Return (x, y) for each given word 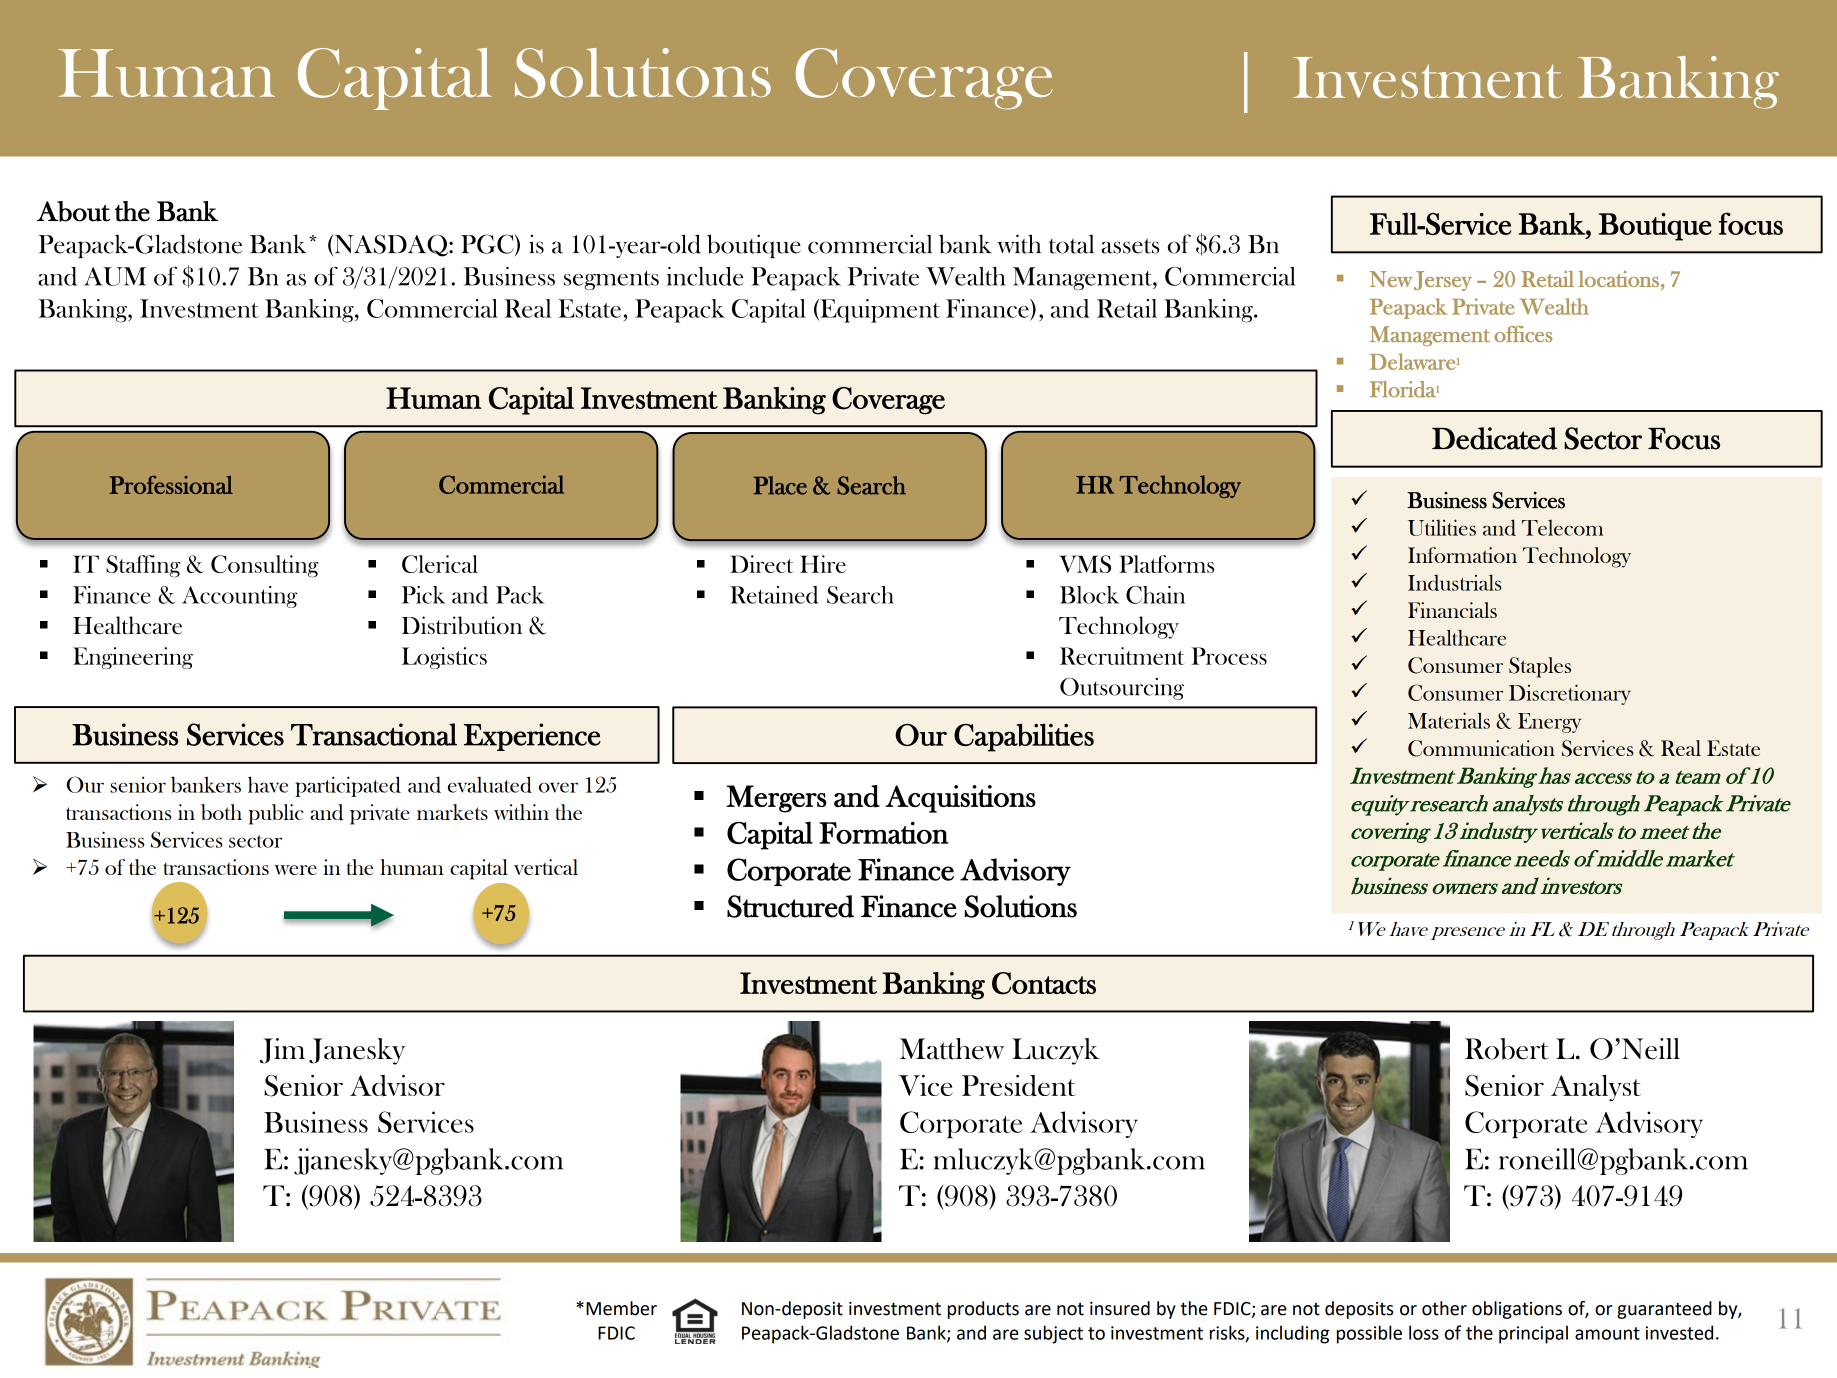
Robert (1507, 1049)
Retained (774, 595)
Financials (1452, 610)
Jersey (1443, 281)
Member (621, 1308)
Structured (790, 906)
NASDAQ (391, 245)
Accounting (239, 597)
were (296, 870)
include (705, 276)
